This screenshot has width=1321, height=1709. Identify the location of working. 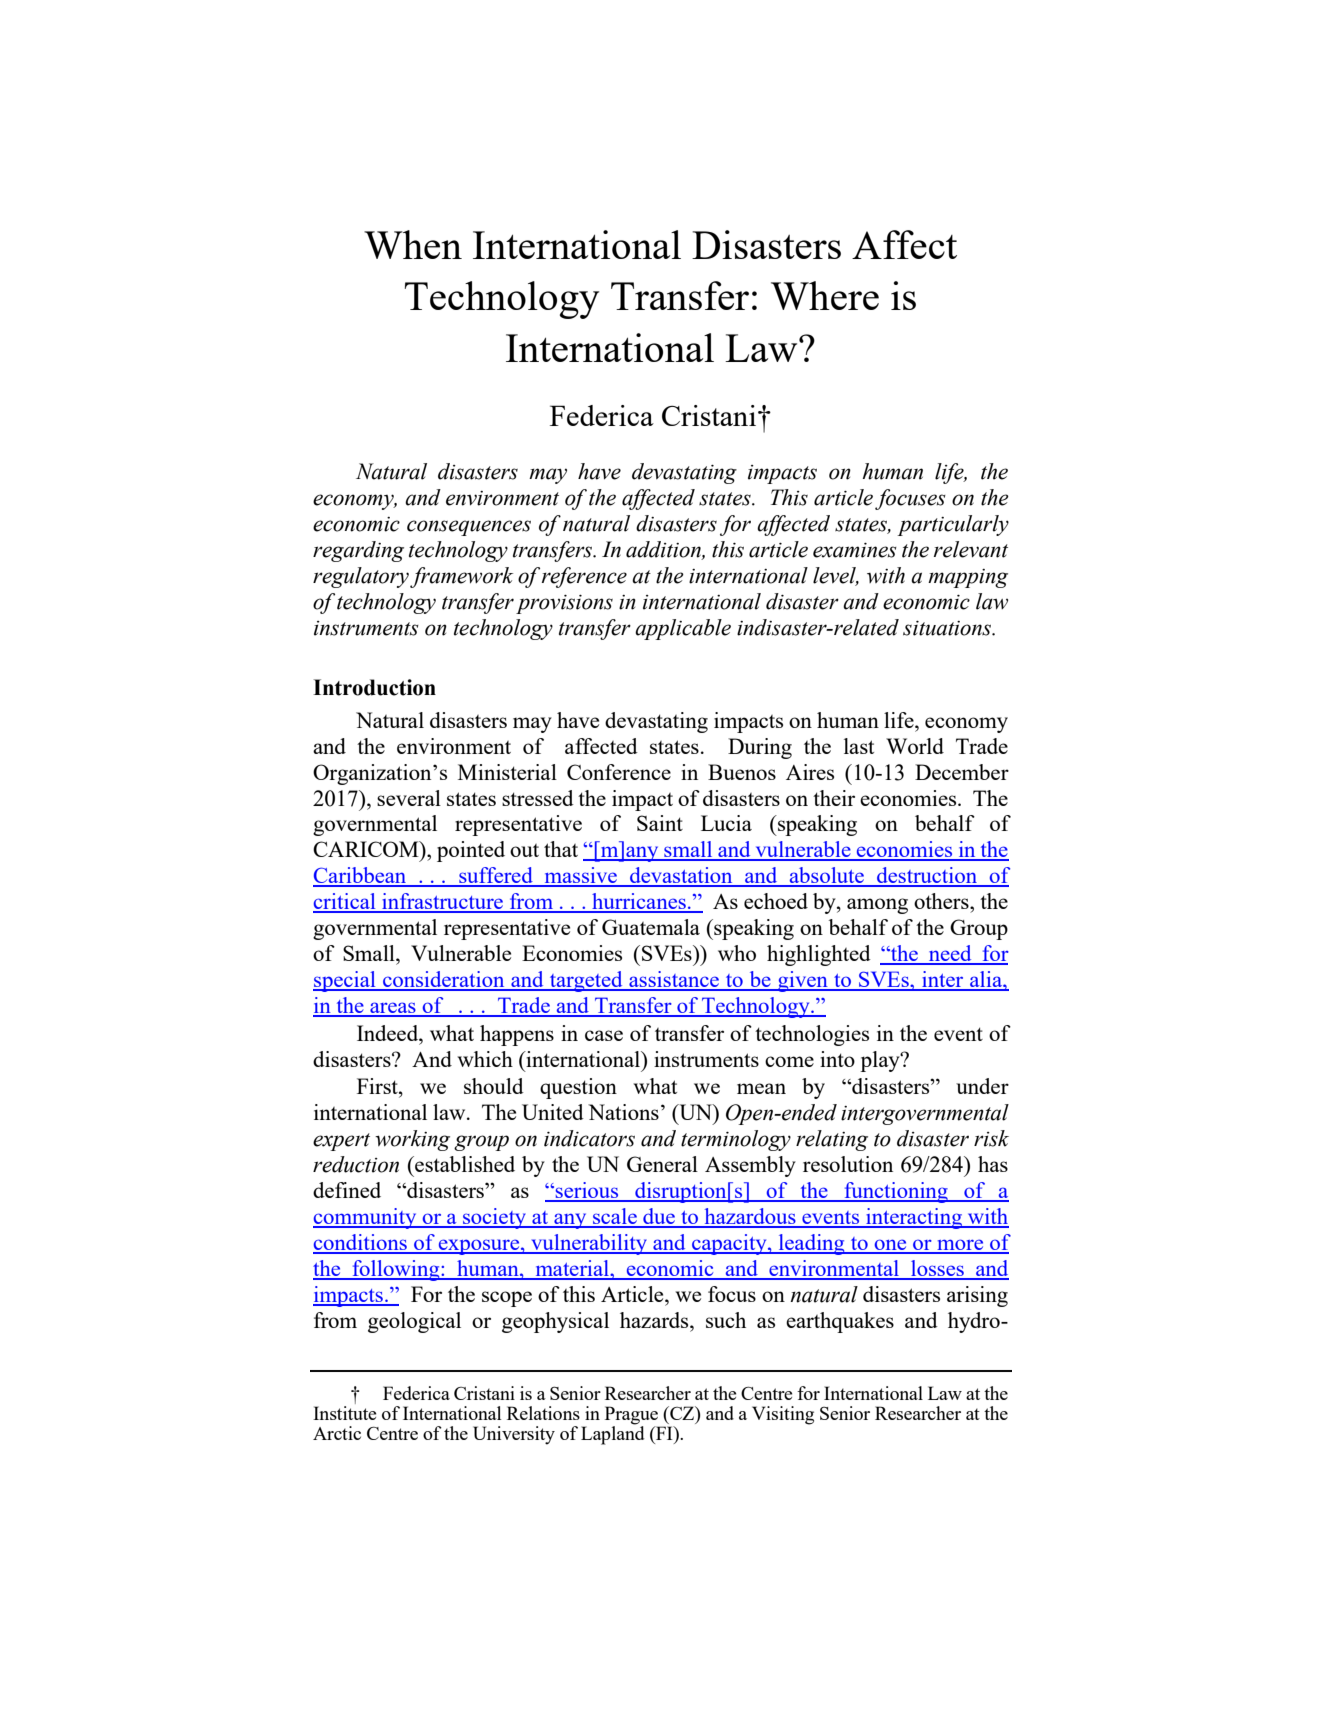
(412, 1140).
